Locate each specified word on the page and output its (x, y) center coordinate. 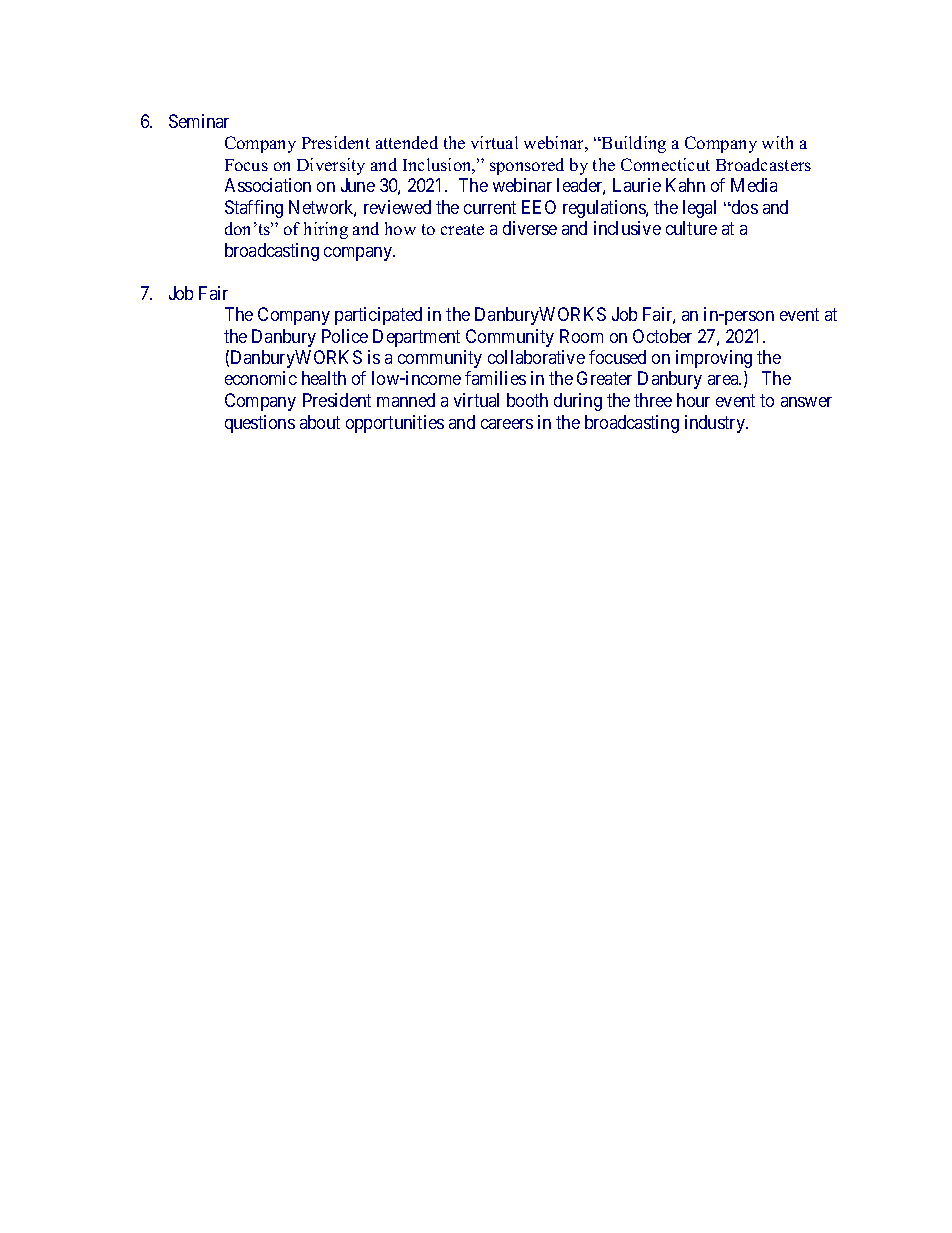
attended (407, 142)
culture (691, 228)
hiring (326, 230)
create (462, 229)
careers (507, 424)
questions (260, 424)
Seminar (199, 121)
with (777, 142)
